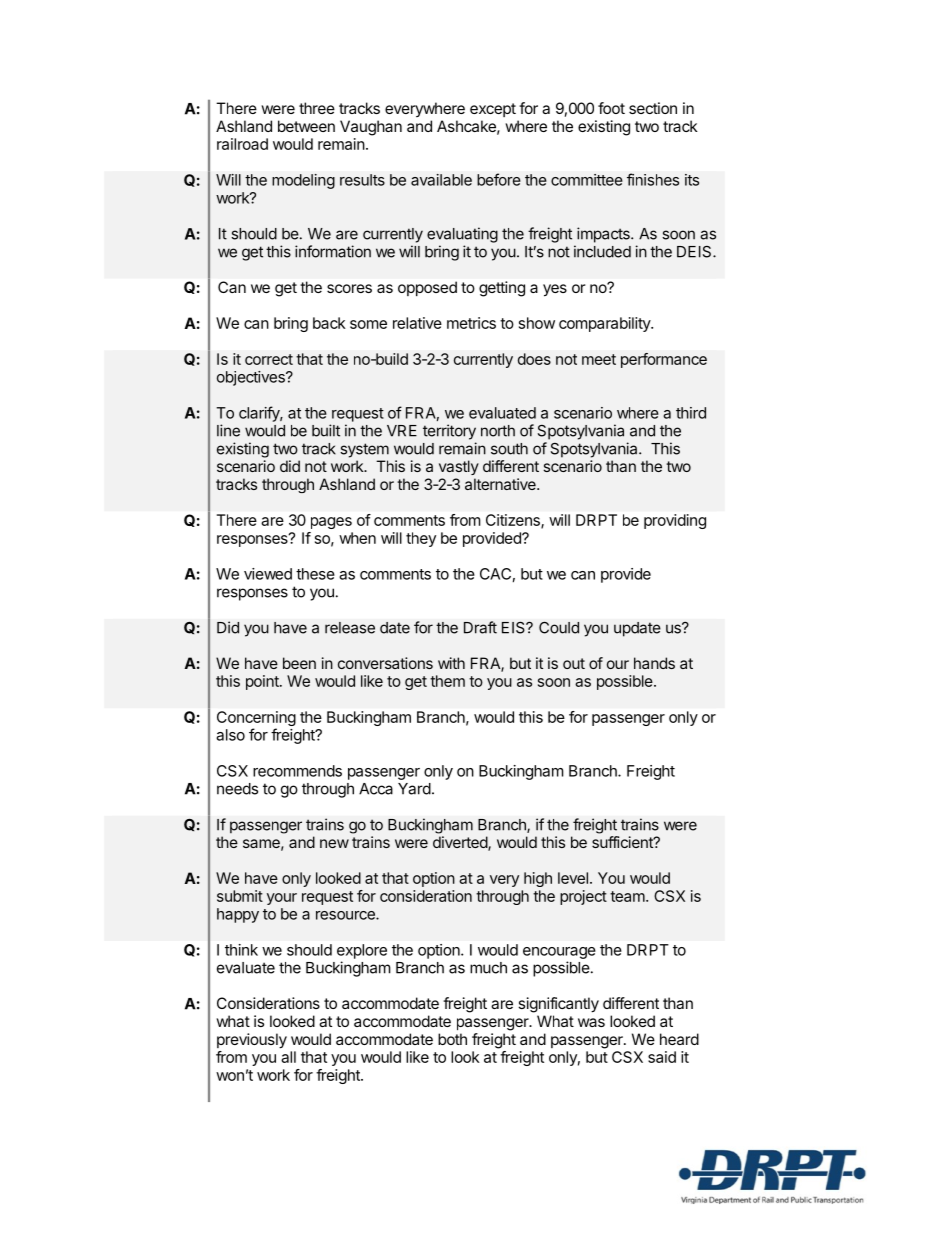  Describe the element at coordinates (269, 359) in the screenshot. I see `correct` at that location.
